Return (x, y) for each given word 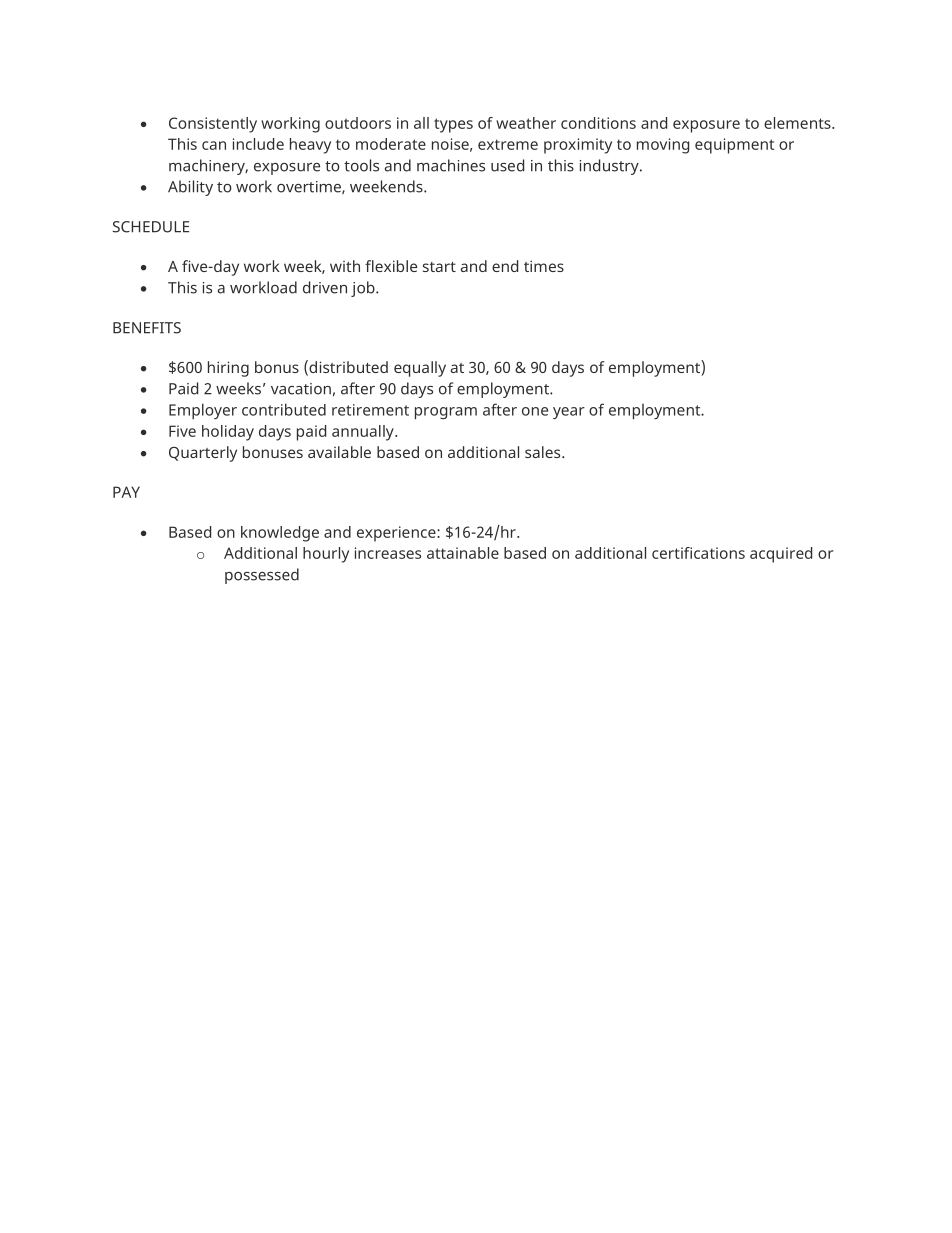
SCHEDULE (151, 227)
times (544, 266)
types (453, 125)
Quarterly (203, 454)
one (535, 411)
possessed (262, 576)
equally (420, 369)
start (439, 267)
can (214, 145)
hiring (228, 369)
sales (544, 452)
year (569, 413)
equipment (734, 146)
